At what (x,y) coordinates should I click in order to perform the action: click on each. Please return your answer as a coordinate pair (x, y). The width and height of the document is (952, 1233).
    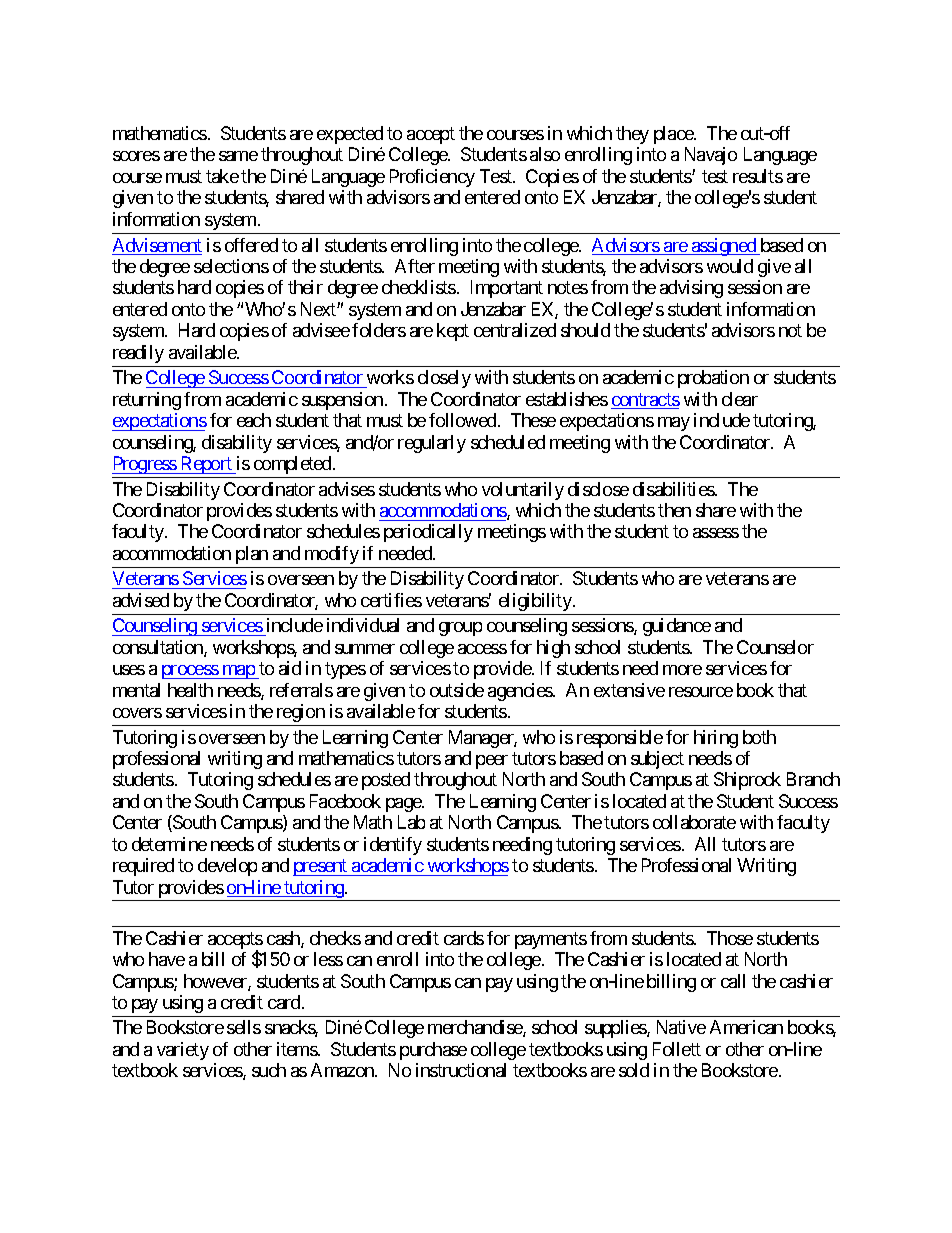
    Looking at the image, I should click on (254, 420).
